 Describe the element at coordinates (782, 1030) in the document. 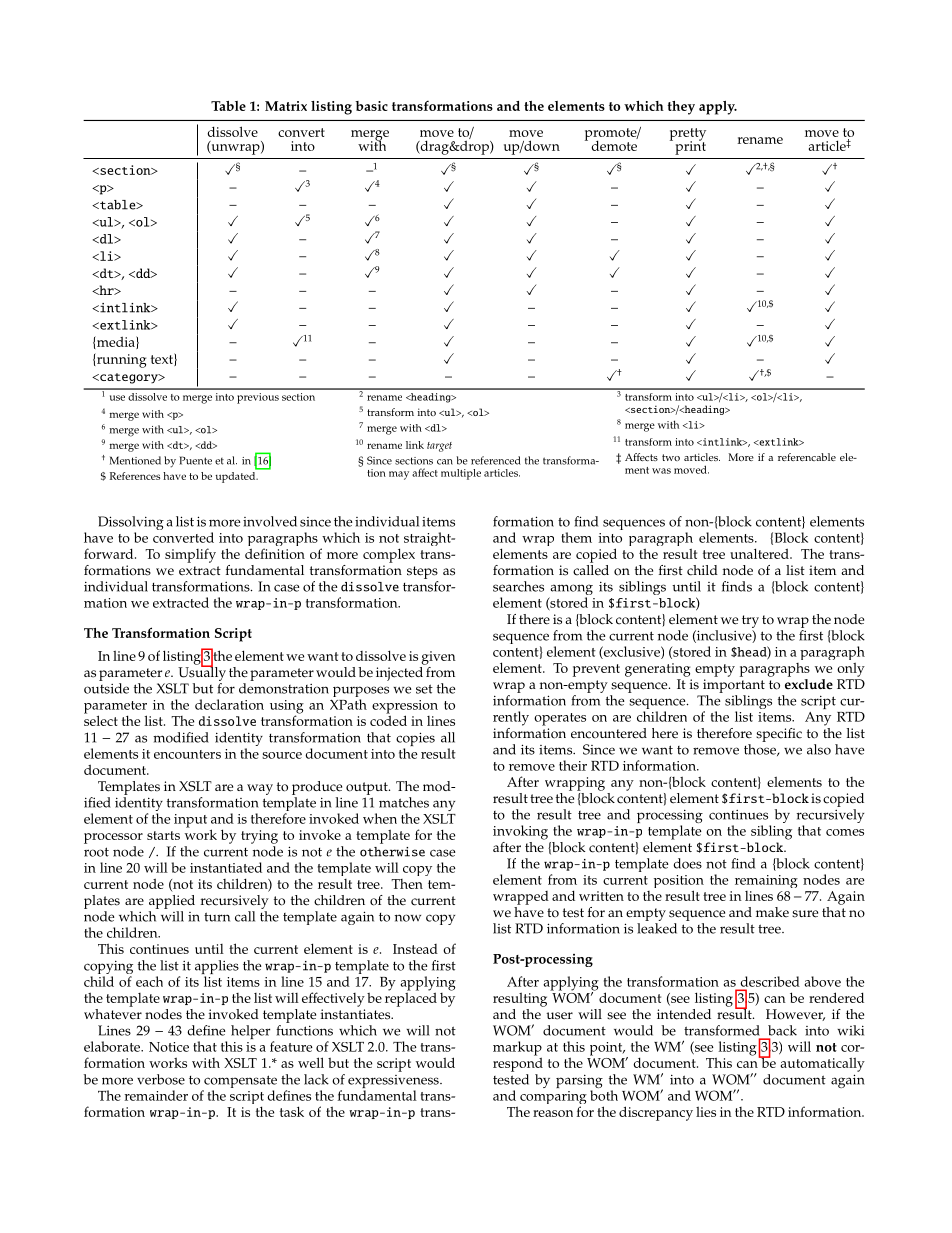

I see `back` at that location.
